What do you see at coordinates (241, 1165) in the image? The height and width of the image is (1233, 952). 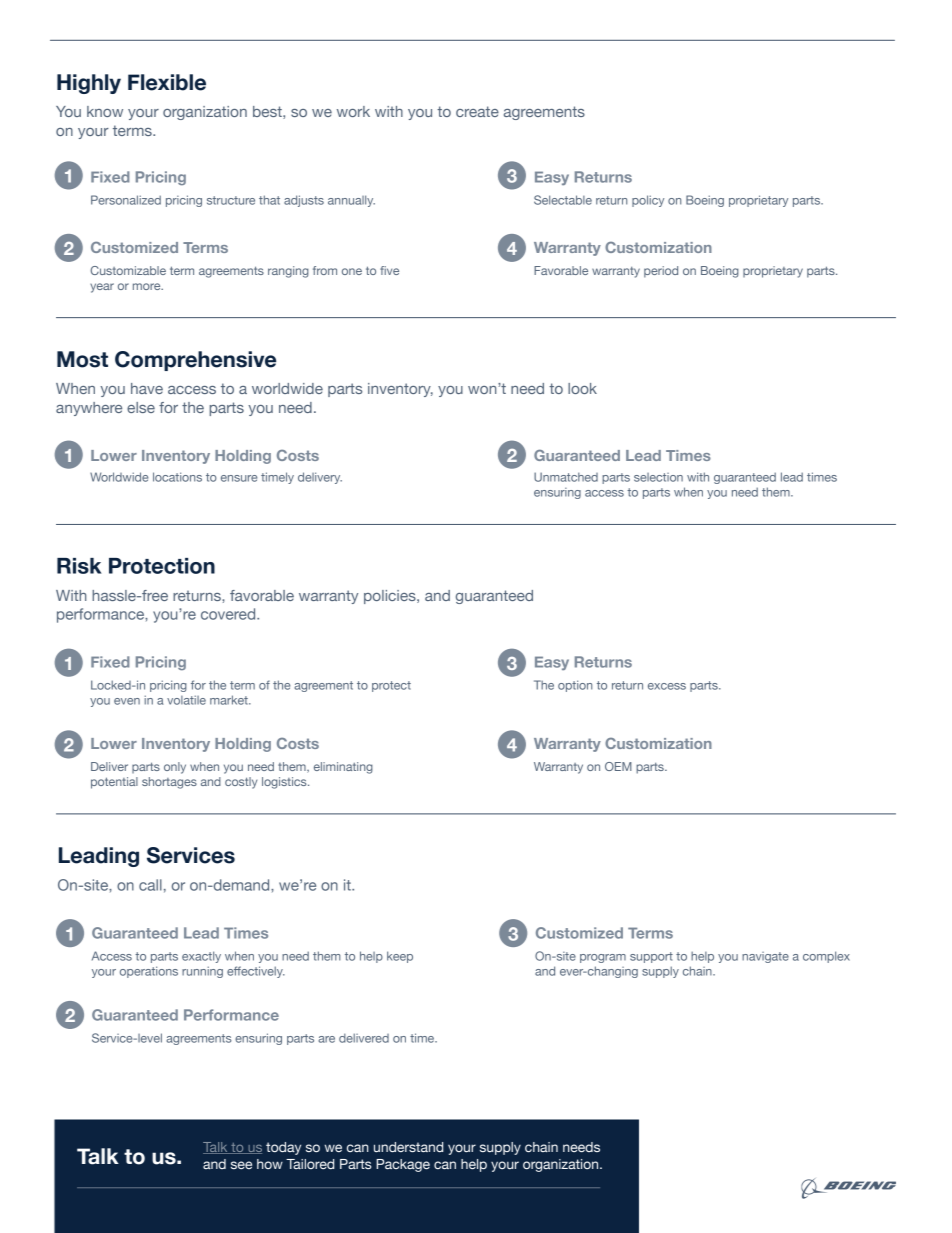 I see `see` at bounding box center [241, 1165].
